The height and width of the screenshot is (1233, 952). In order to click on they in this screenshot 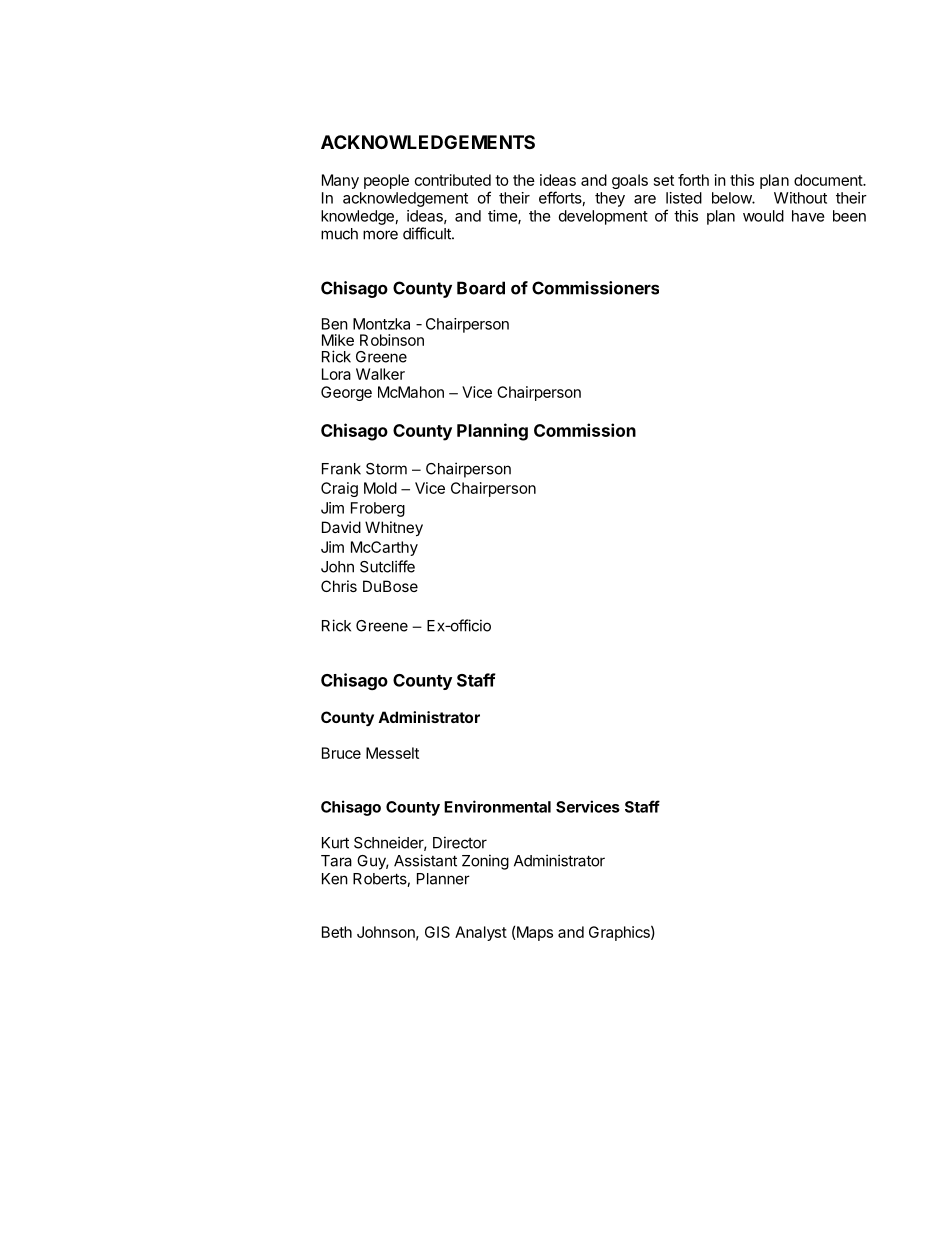, I will do `click(610, 199)`.
